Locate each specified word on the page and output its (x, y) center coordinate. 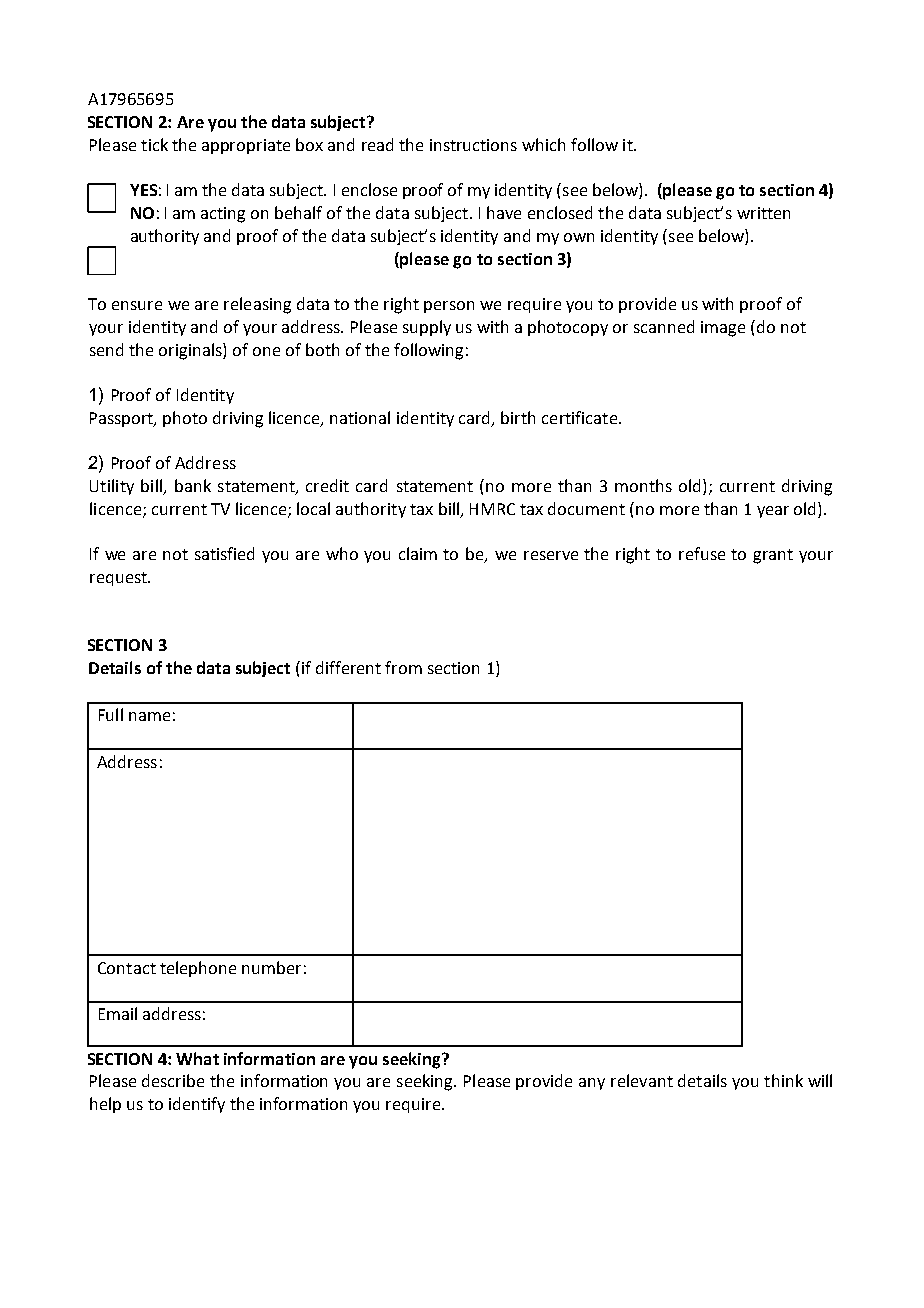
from (403, 667)
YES (143, 190)
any (592, 1084)
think (783, 1080)
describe (173, 1080)
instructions (473, 145)
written (763, 213)
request (119, 579)
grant (773, 556)
